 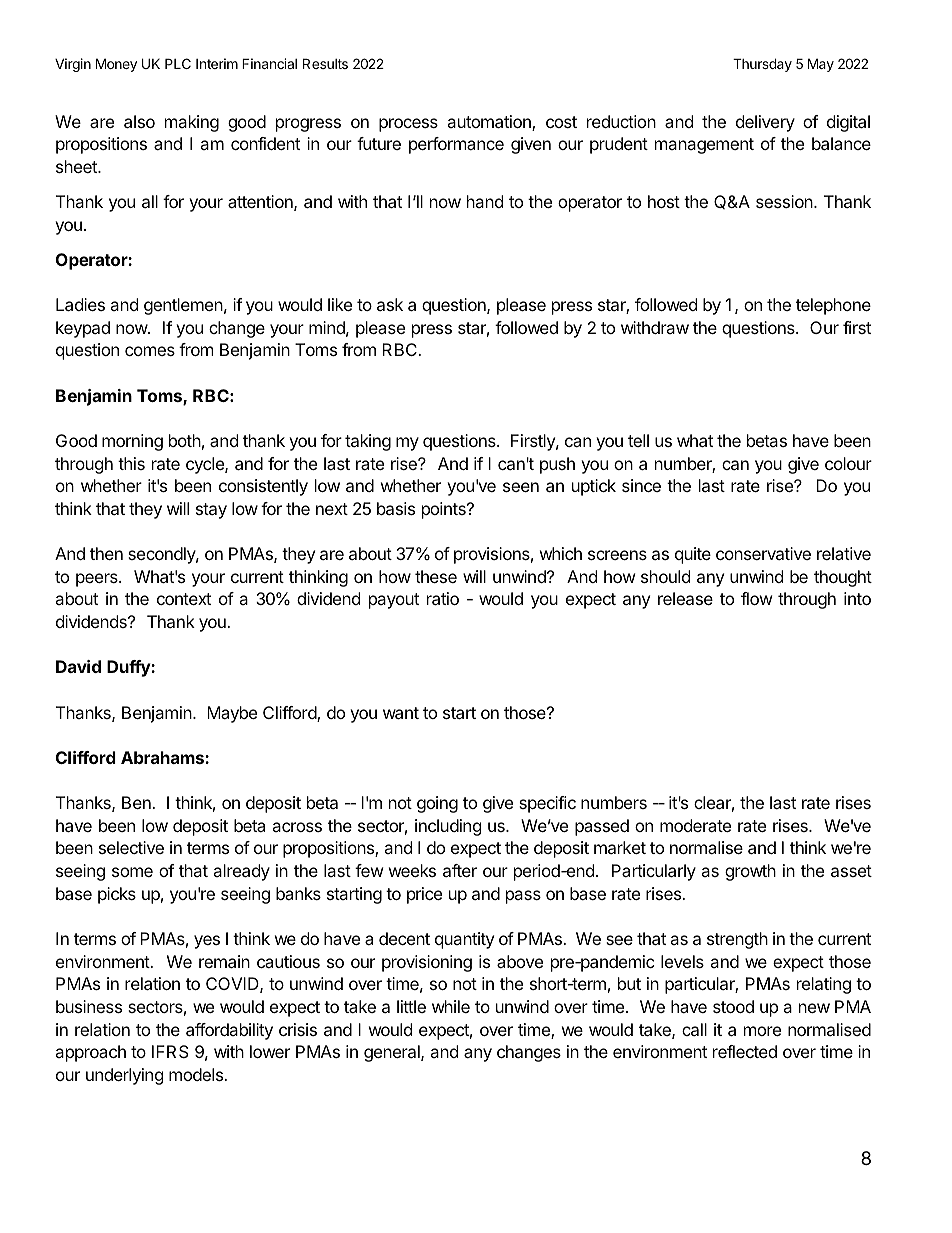 What do you see at coordinates (232, 714) in the screenshot?
I see `Maybe` at bounding box center [232, 714].
